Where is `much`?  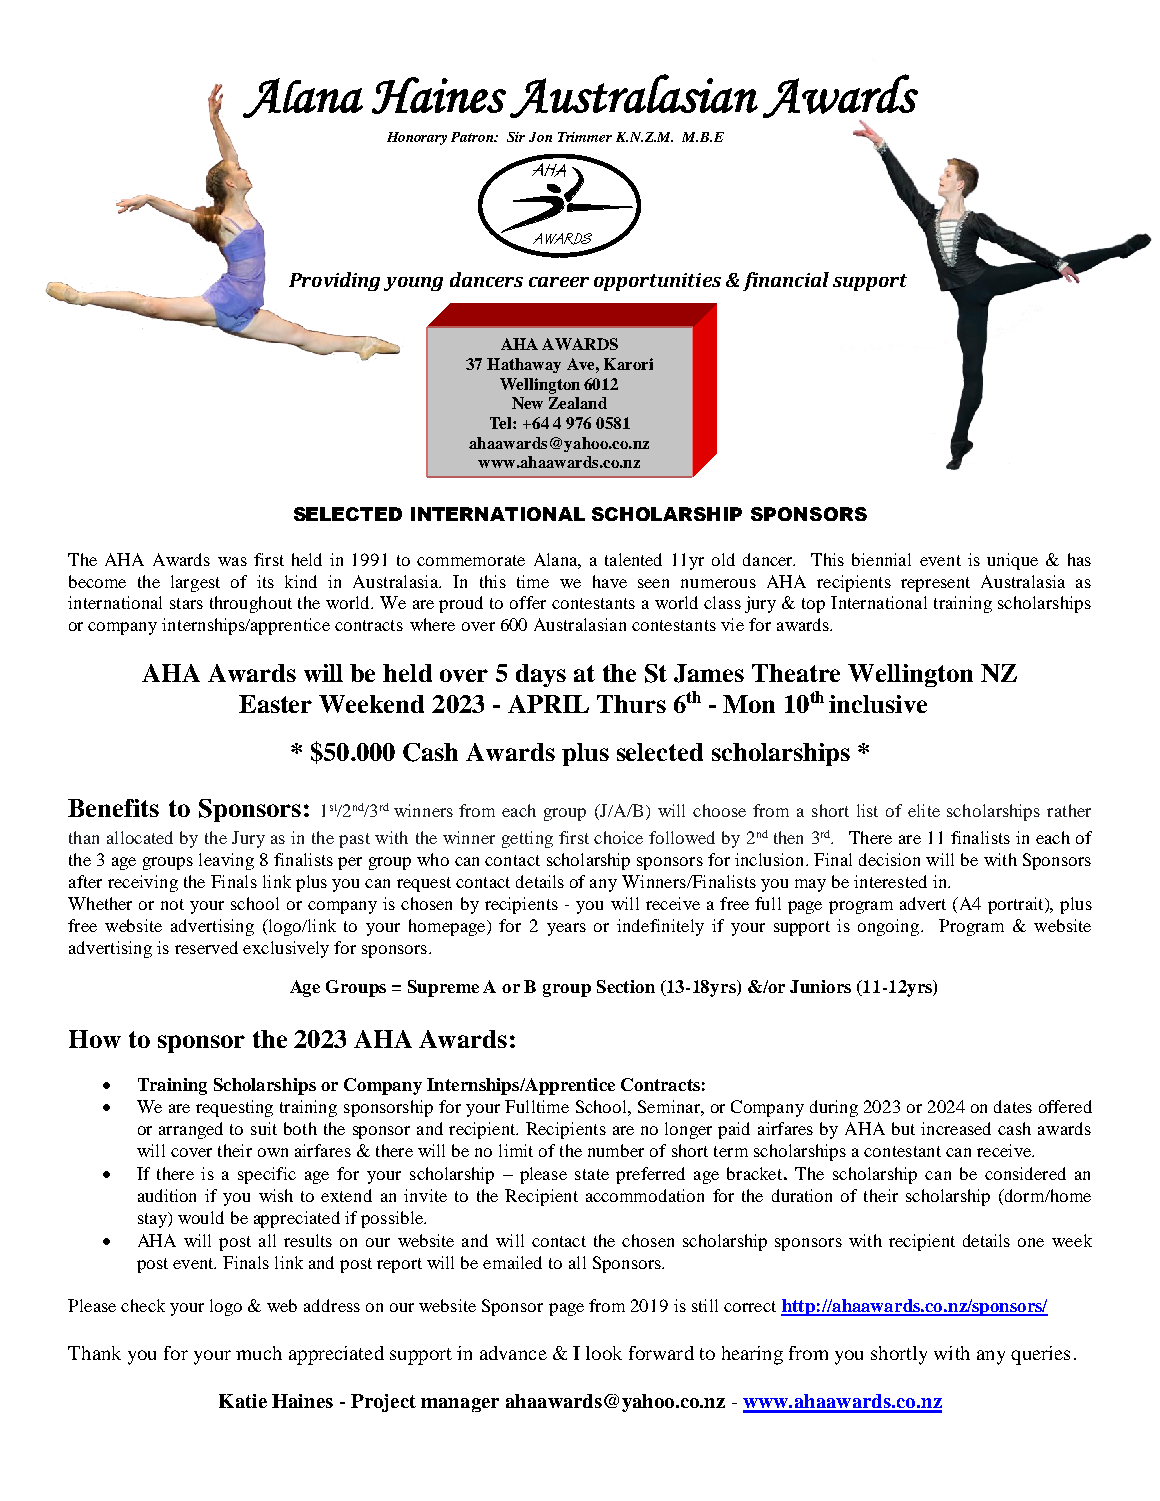
much is located at coordinates (259, 1353).
